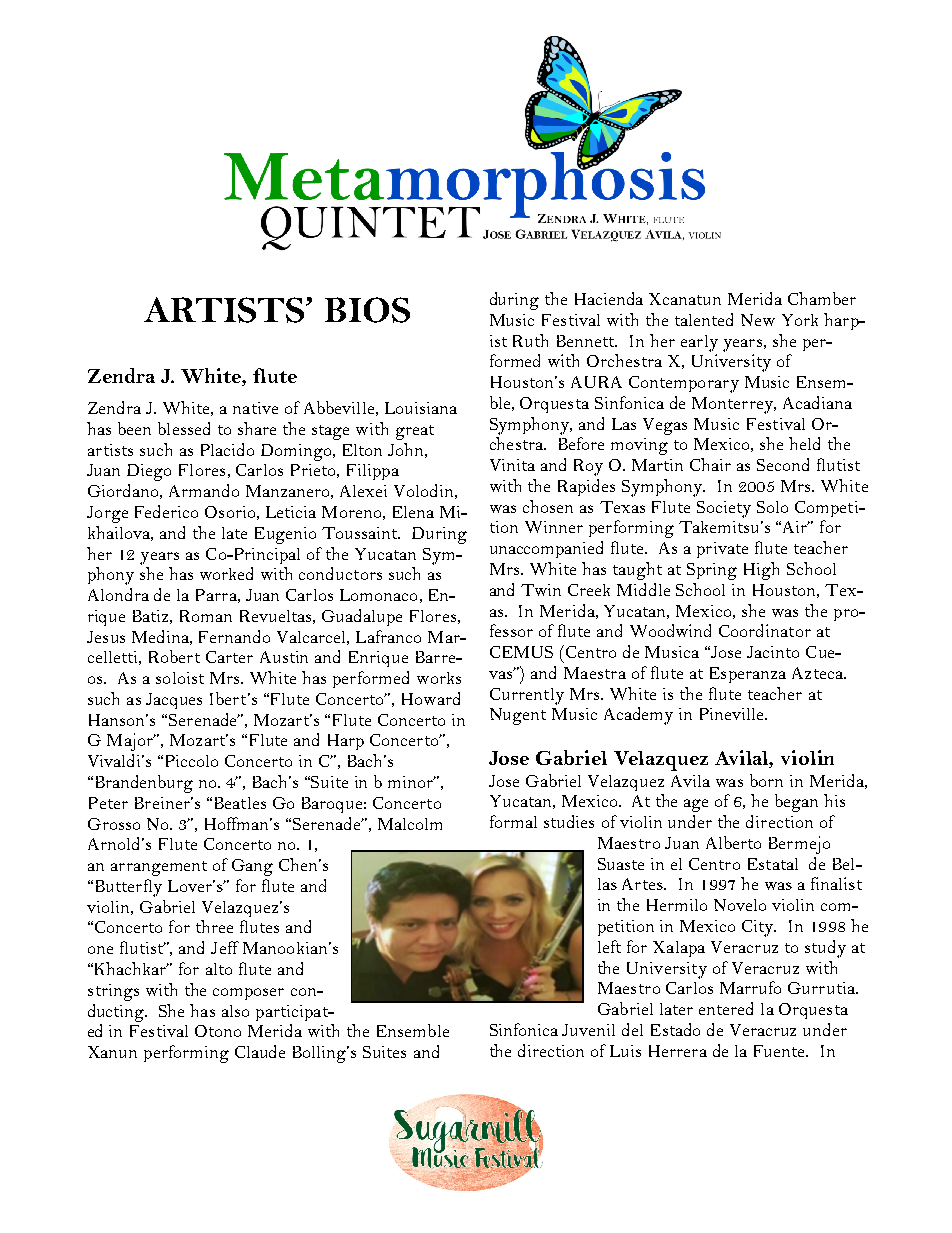  Describe the element at coordinates (235, 1011) in the image. I see `also` at that location.
